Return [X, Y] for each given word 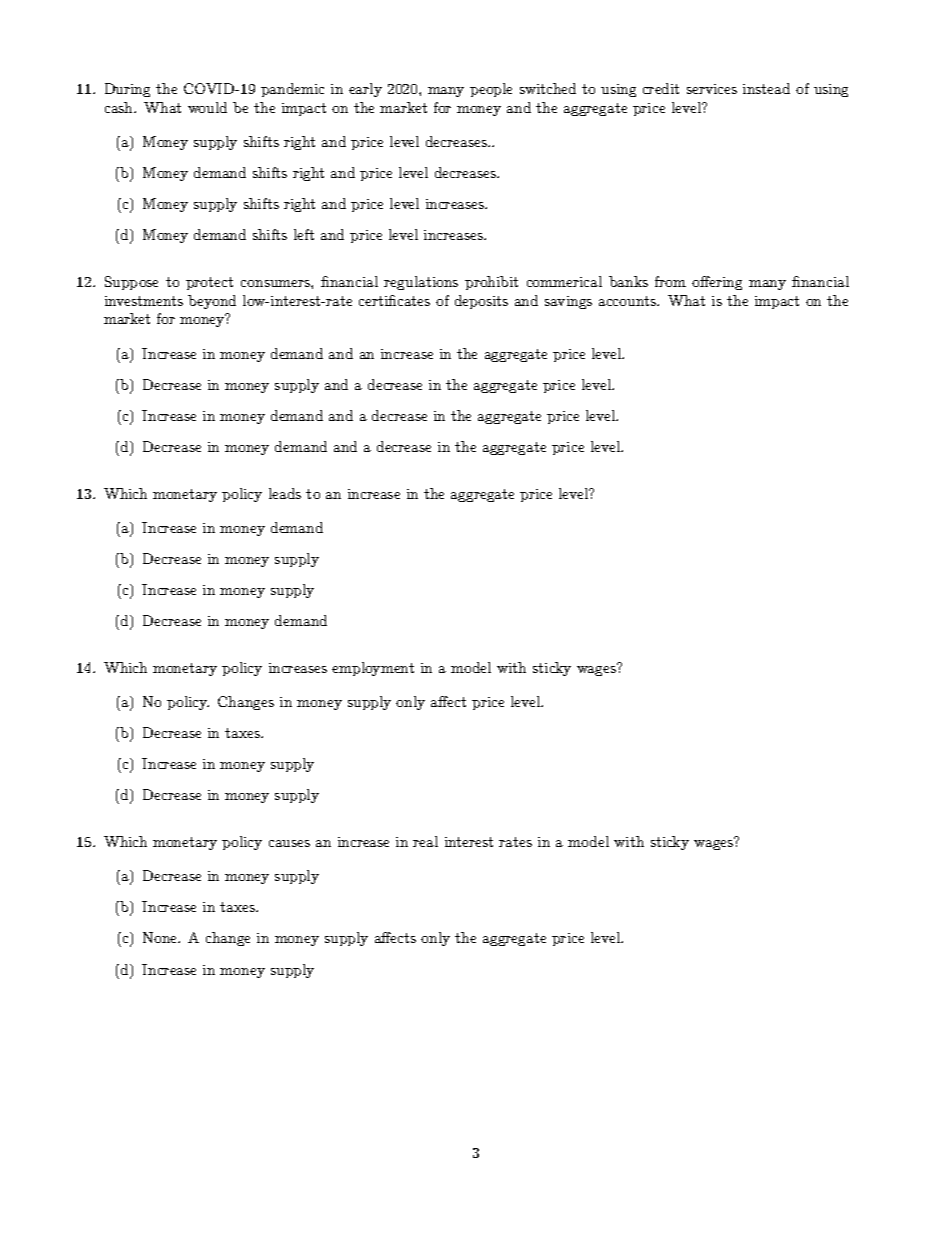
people [491, 90]
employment [373, 669]
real [425, 841]
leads [285, 493]
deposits [481, 302]
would [207, 107]
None [161, 937]
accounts [628, 301]
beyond [212, 302]
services [712, 89]
